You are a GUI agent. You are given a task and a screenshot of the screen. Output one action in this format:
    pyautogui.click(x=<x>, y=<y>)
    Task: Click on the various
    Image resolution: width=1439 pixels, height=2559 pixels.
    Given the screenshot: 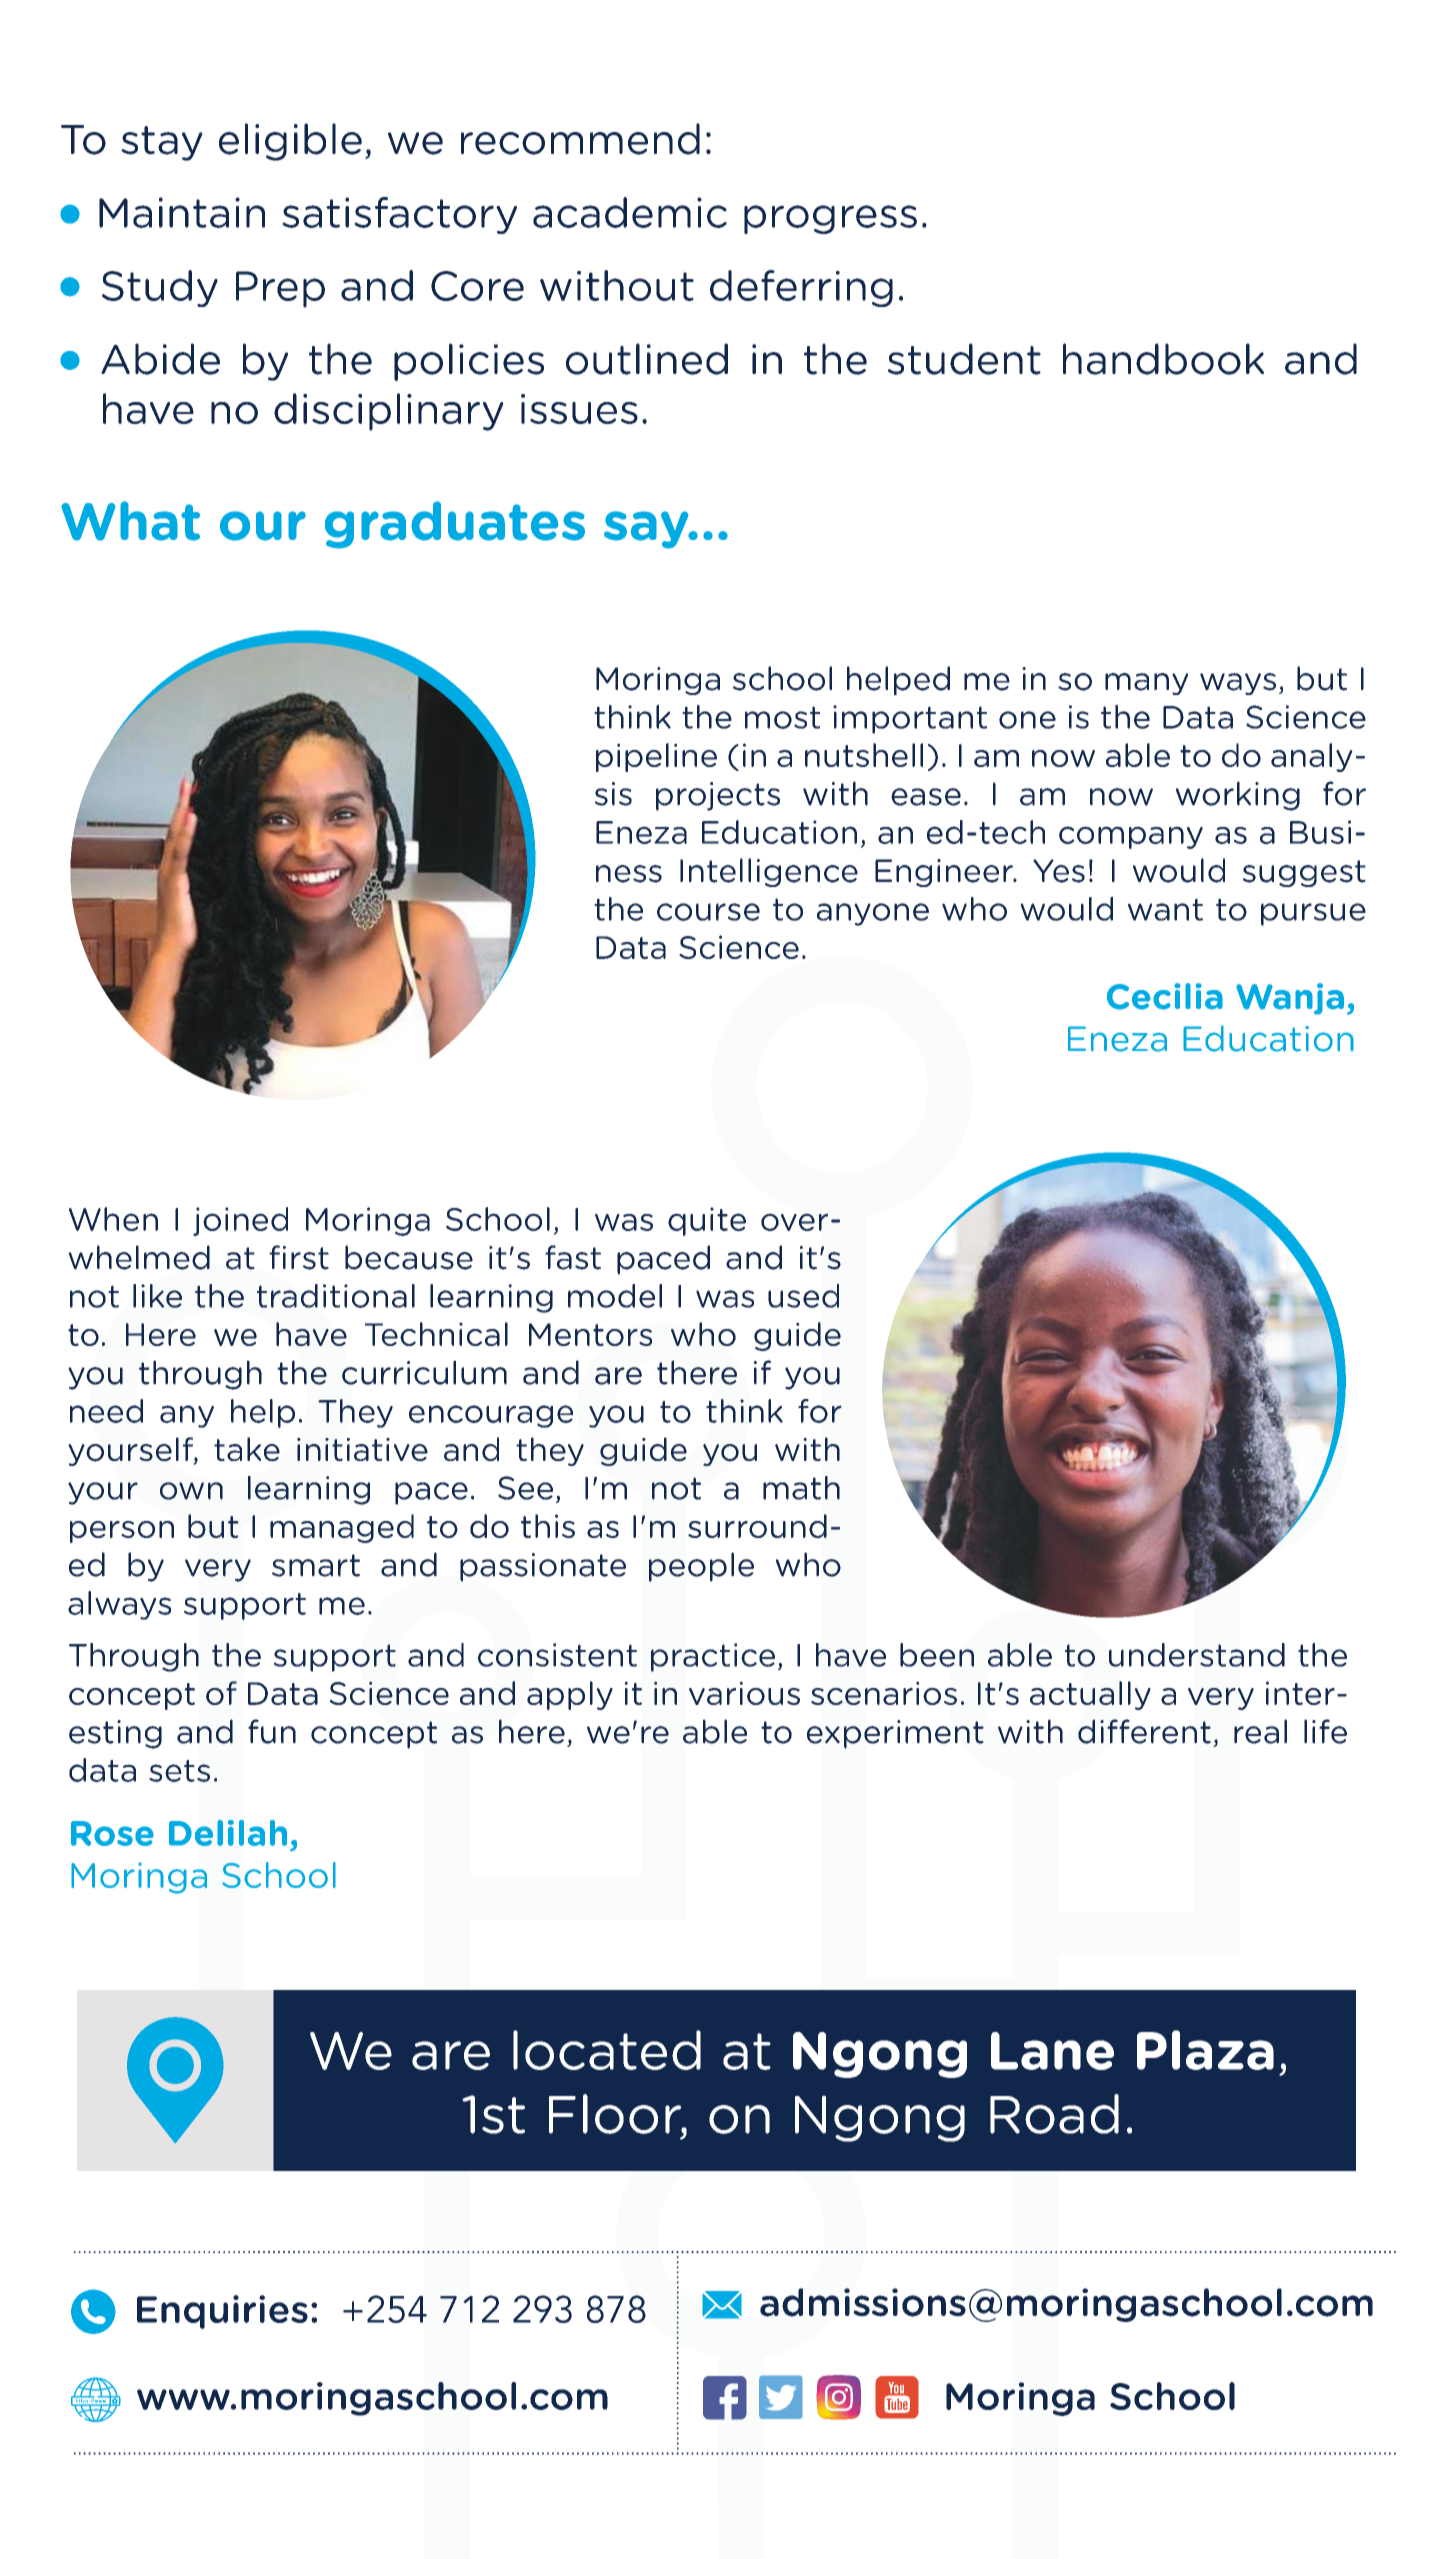 What is the action you would take?
    pyautogui.click(x=744, y=1693)
